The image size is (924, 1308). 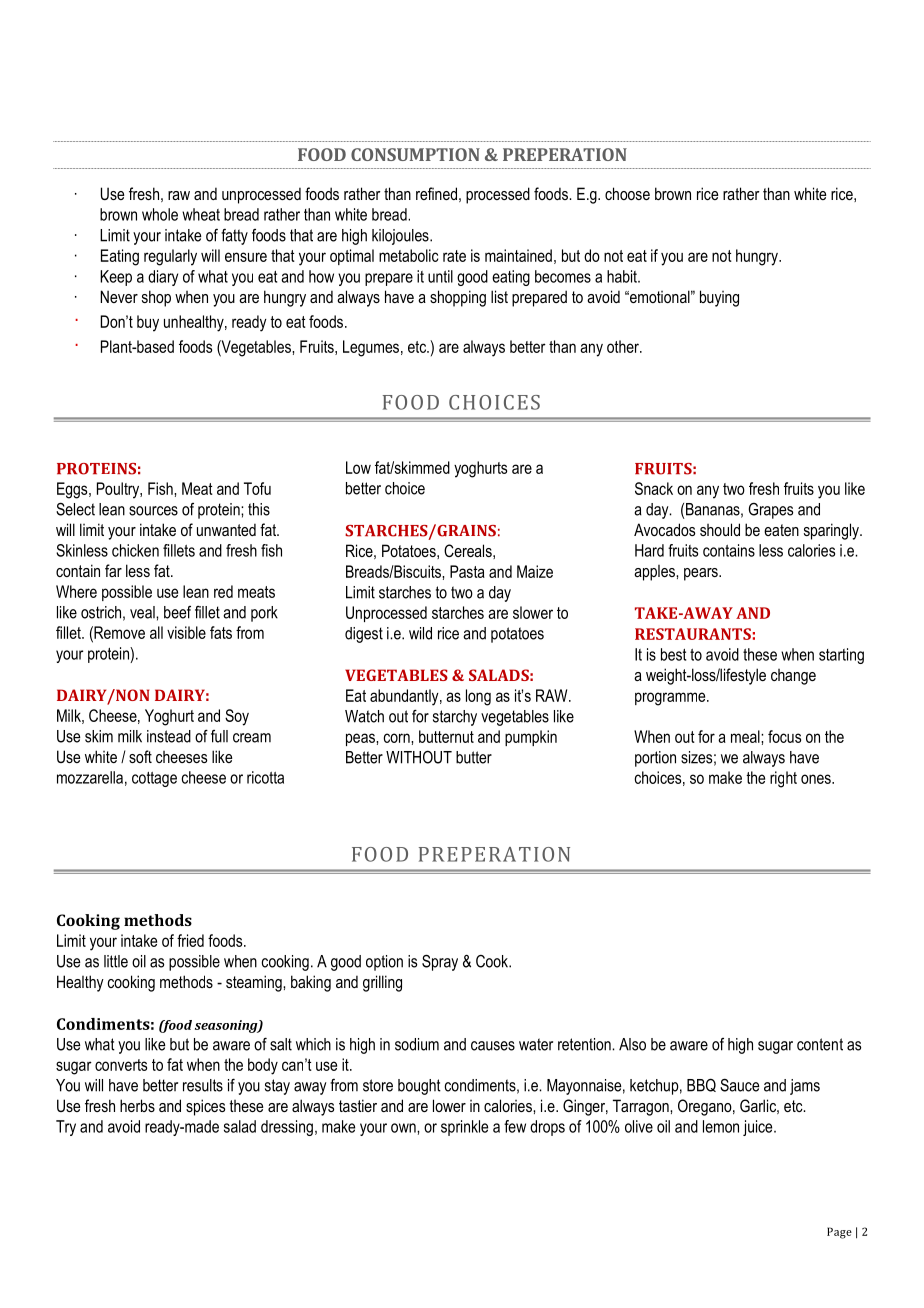 I want to click on CONSUMPTION, so click(x=415, y=154).
